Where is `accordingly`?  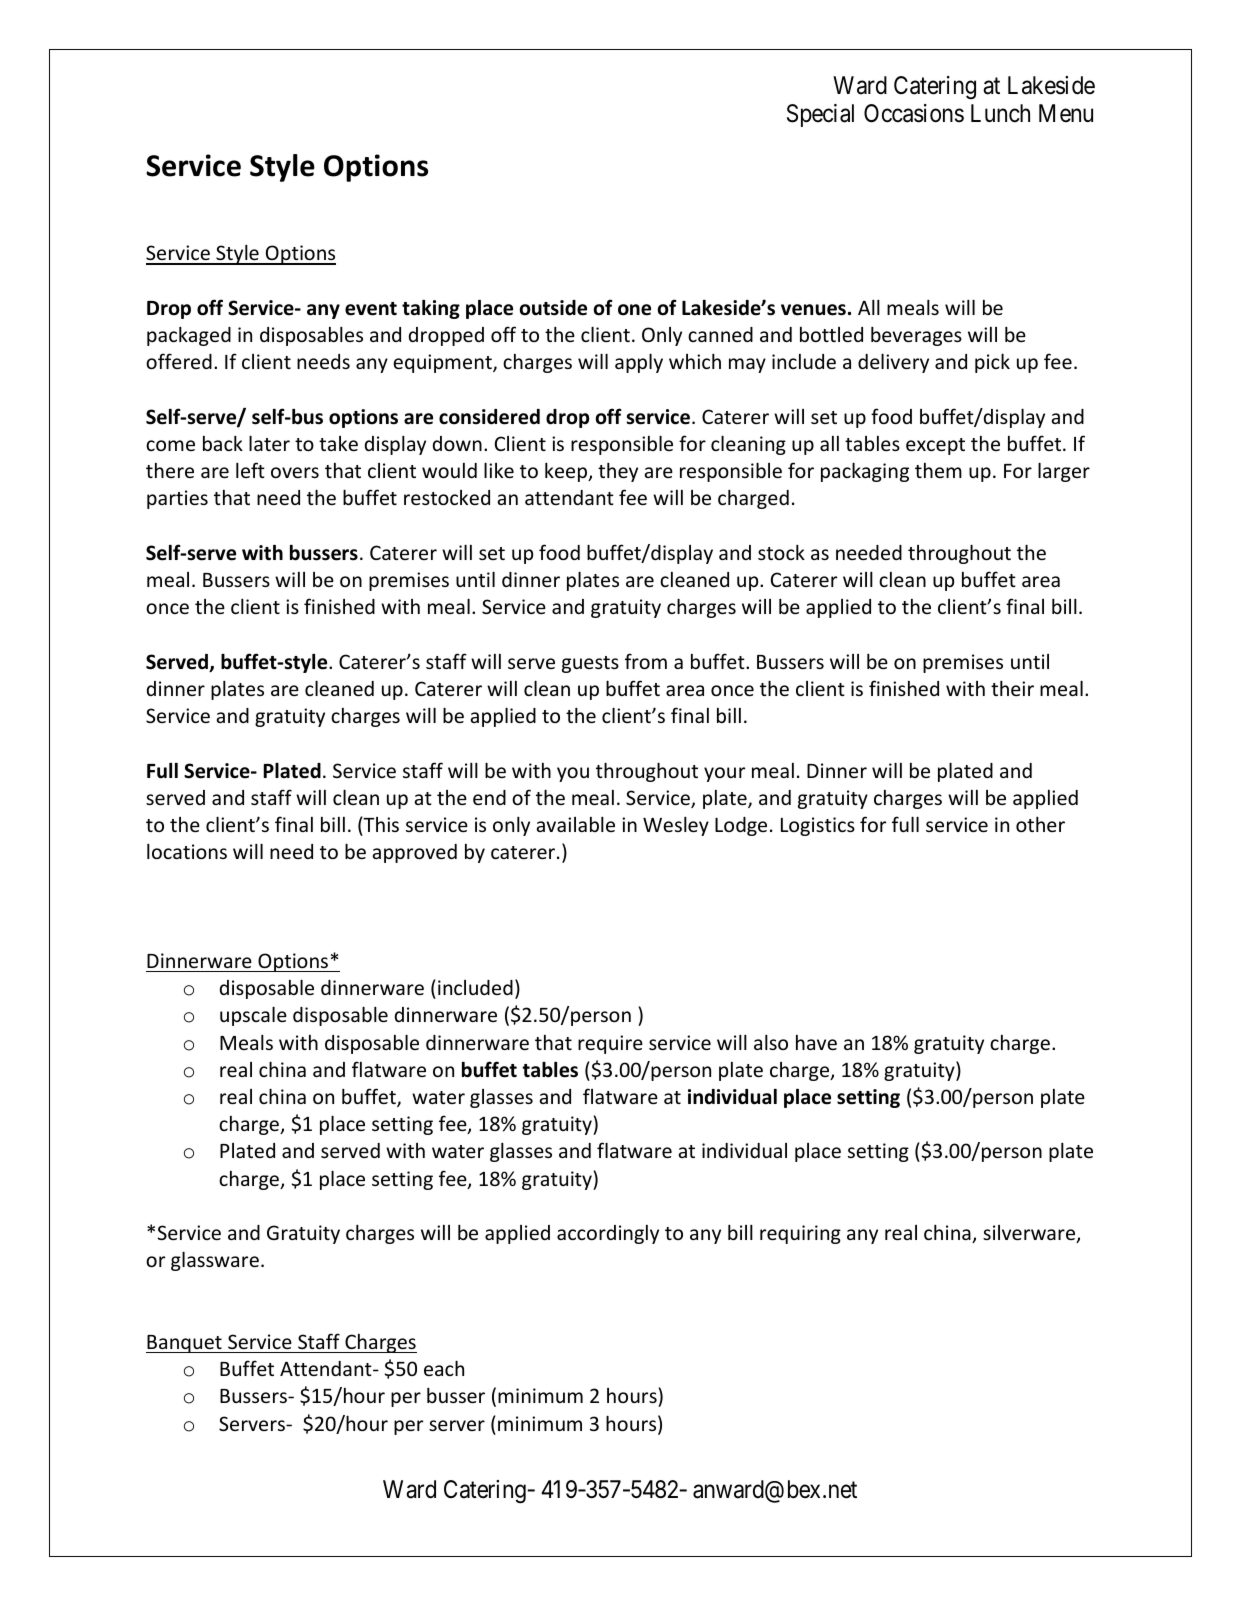
accordingly is located at coordinates (608, 1234).
